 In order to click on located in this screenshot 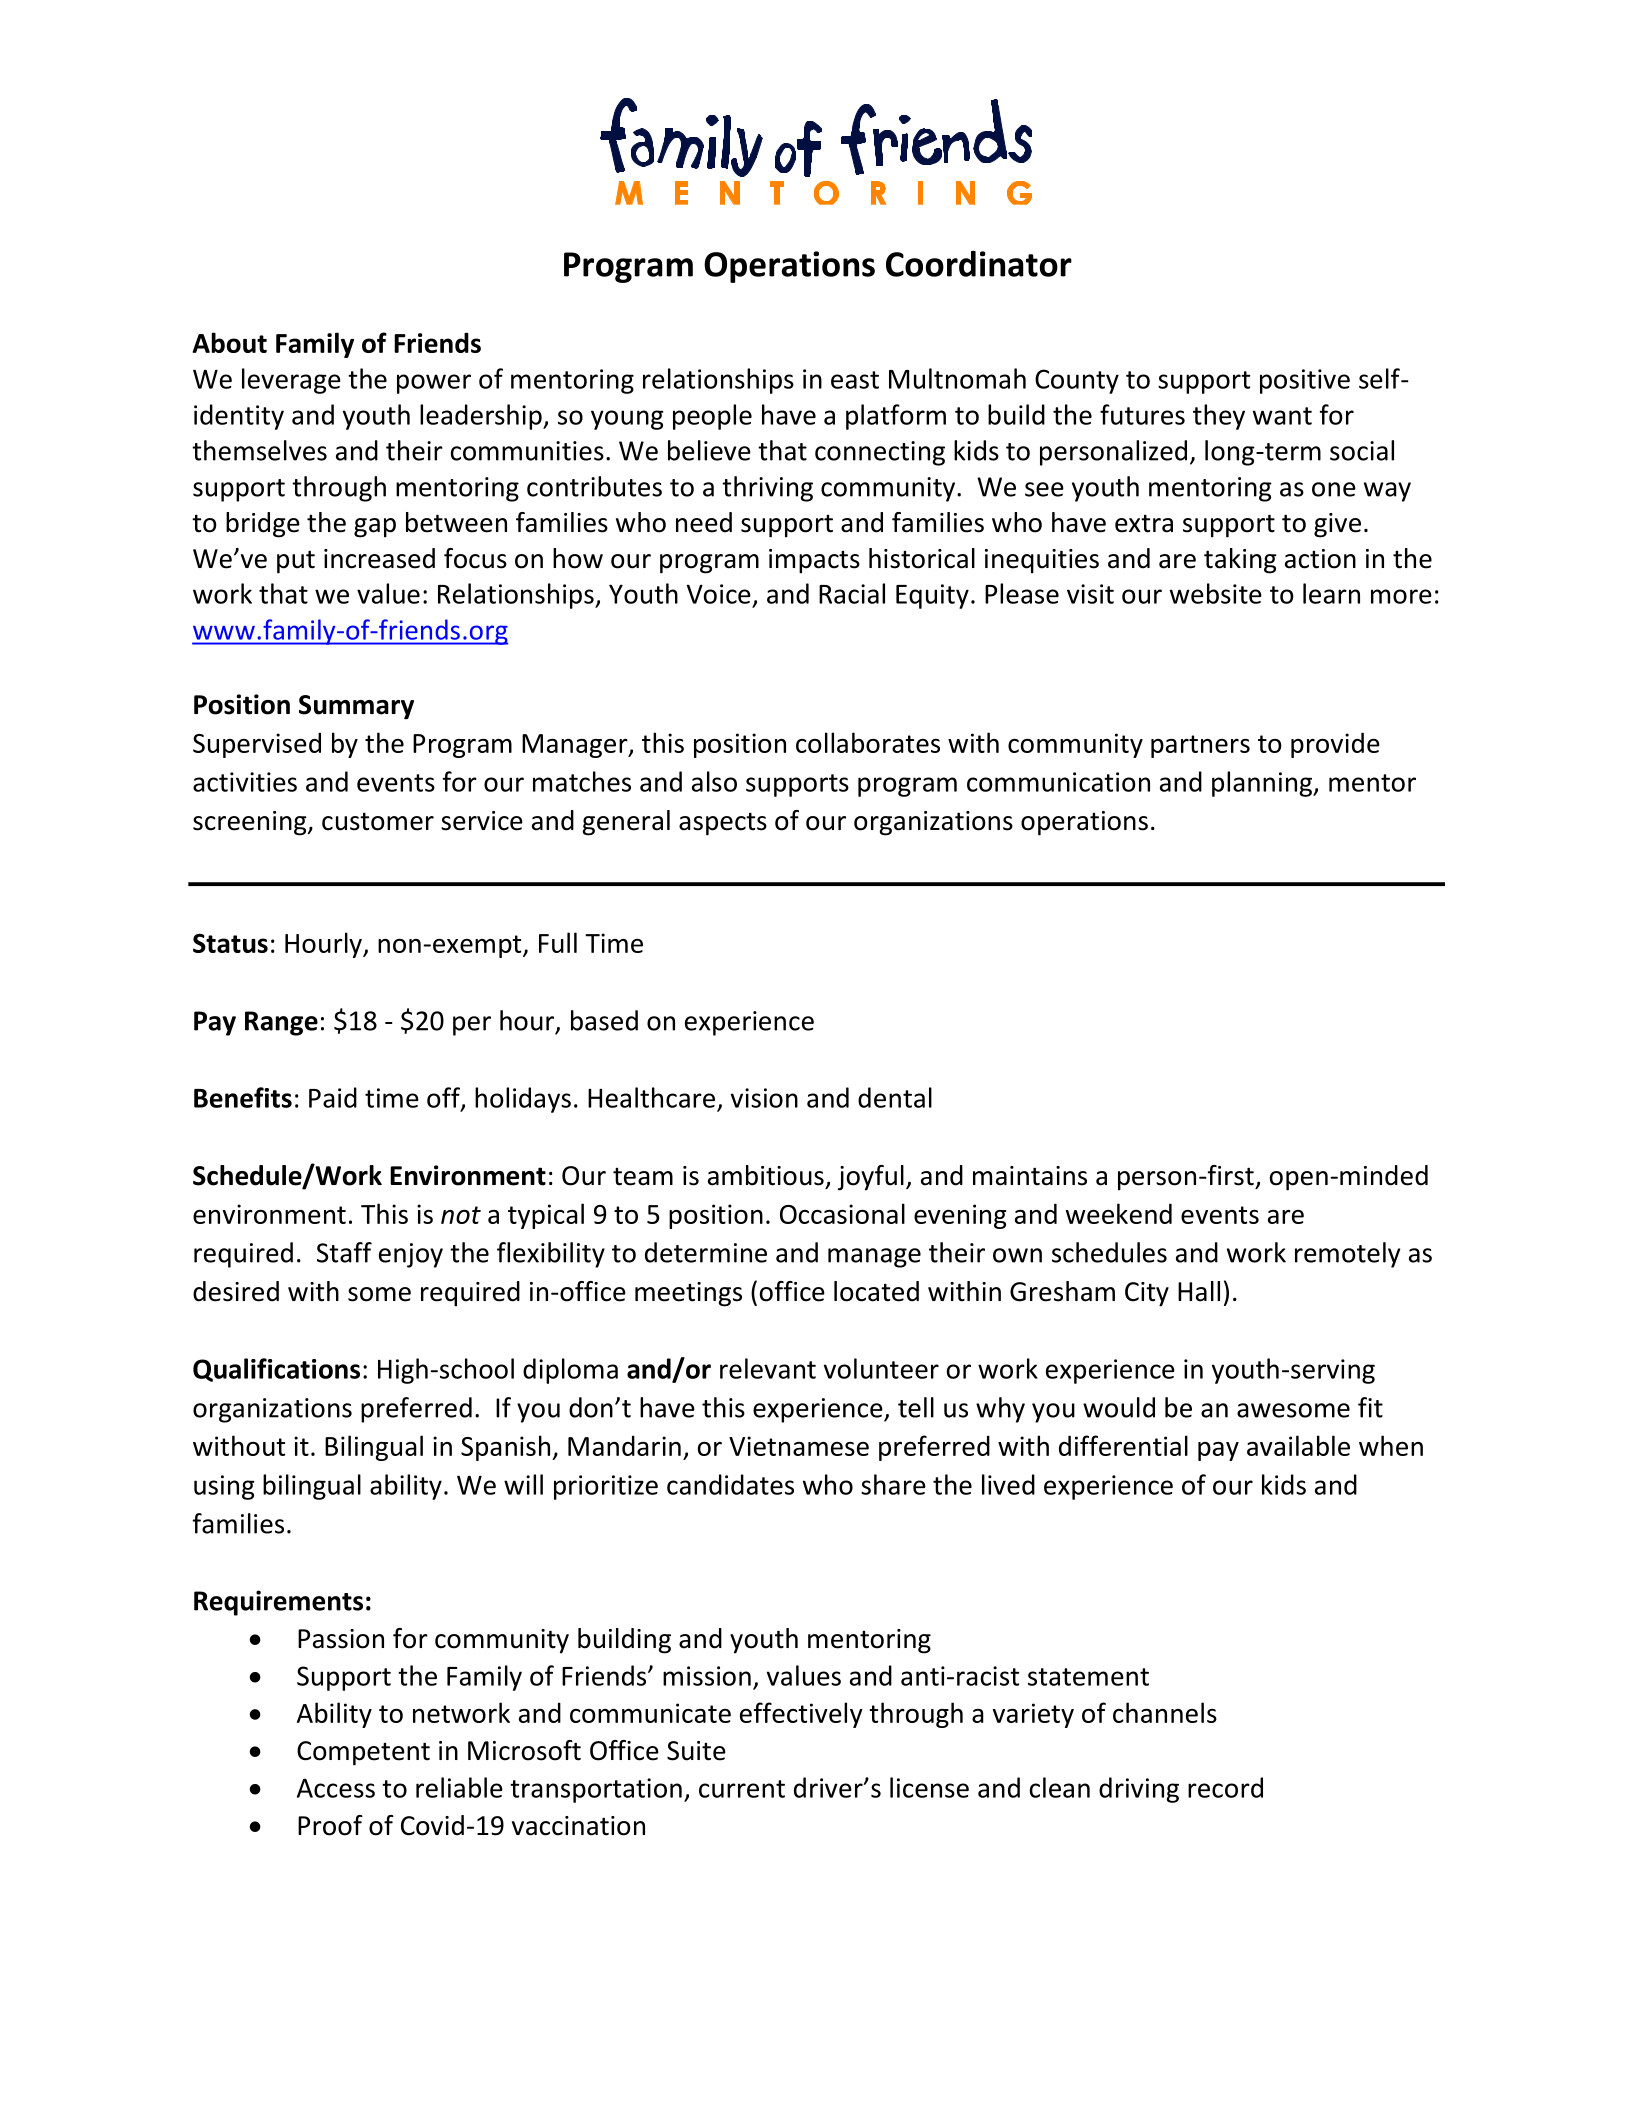, I will do `click(876, 1291)`.
